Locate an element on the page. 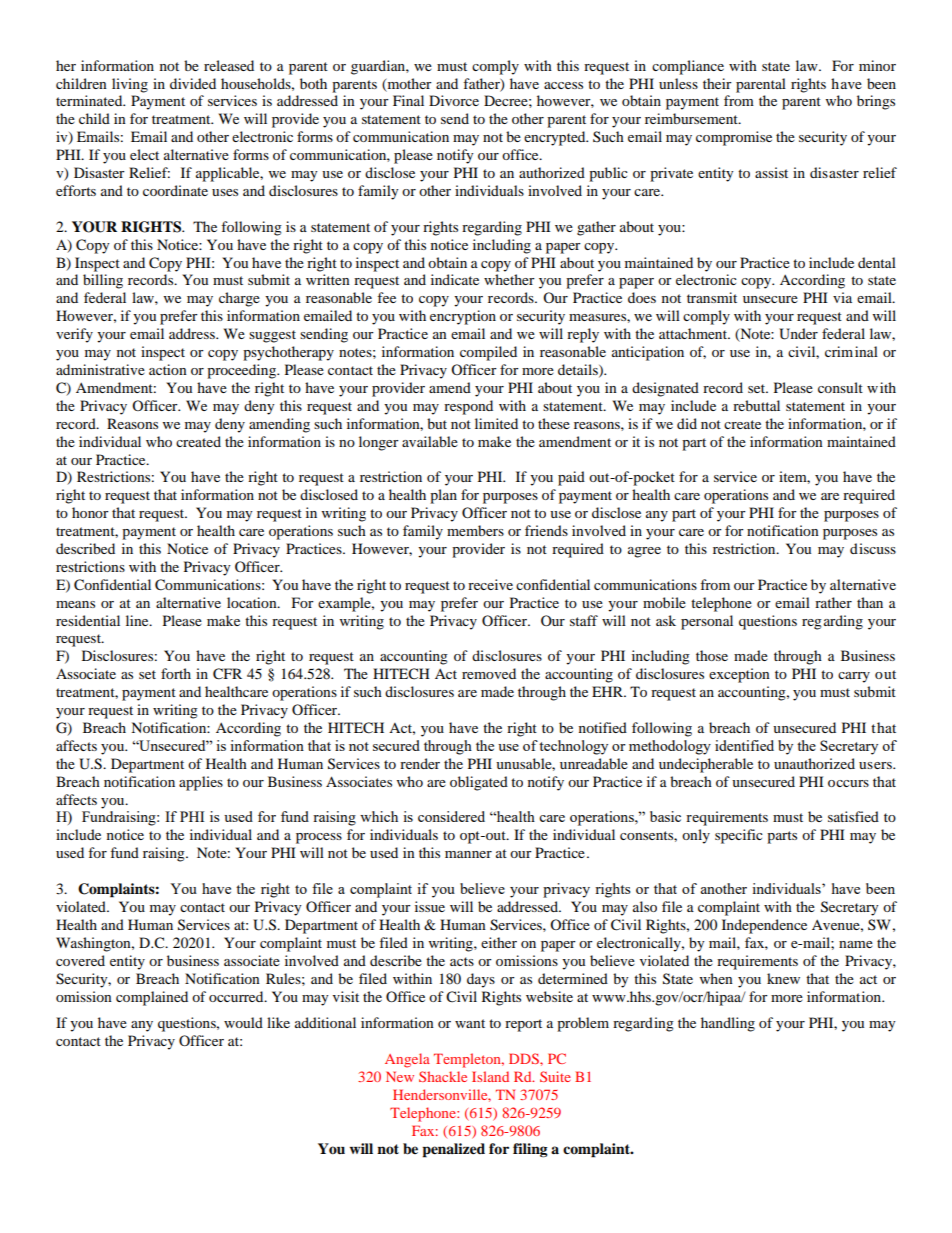 The width and height of the image is (952, 1233). their is located at coordinates (717, 83).
